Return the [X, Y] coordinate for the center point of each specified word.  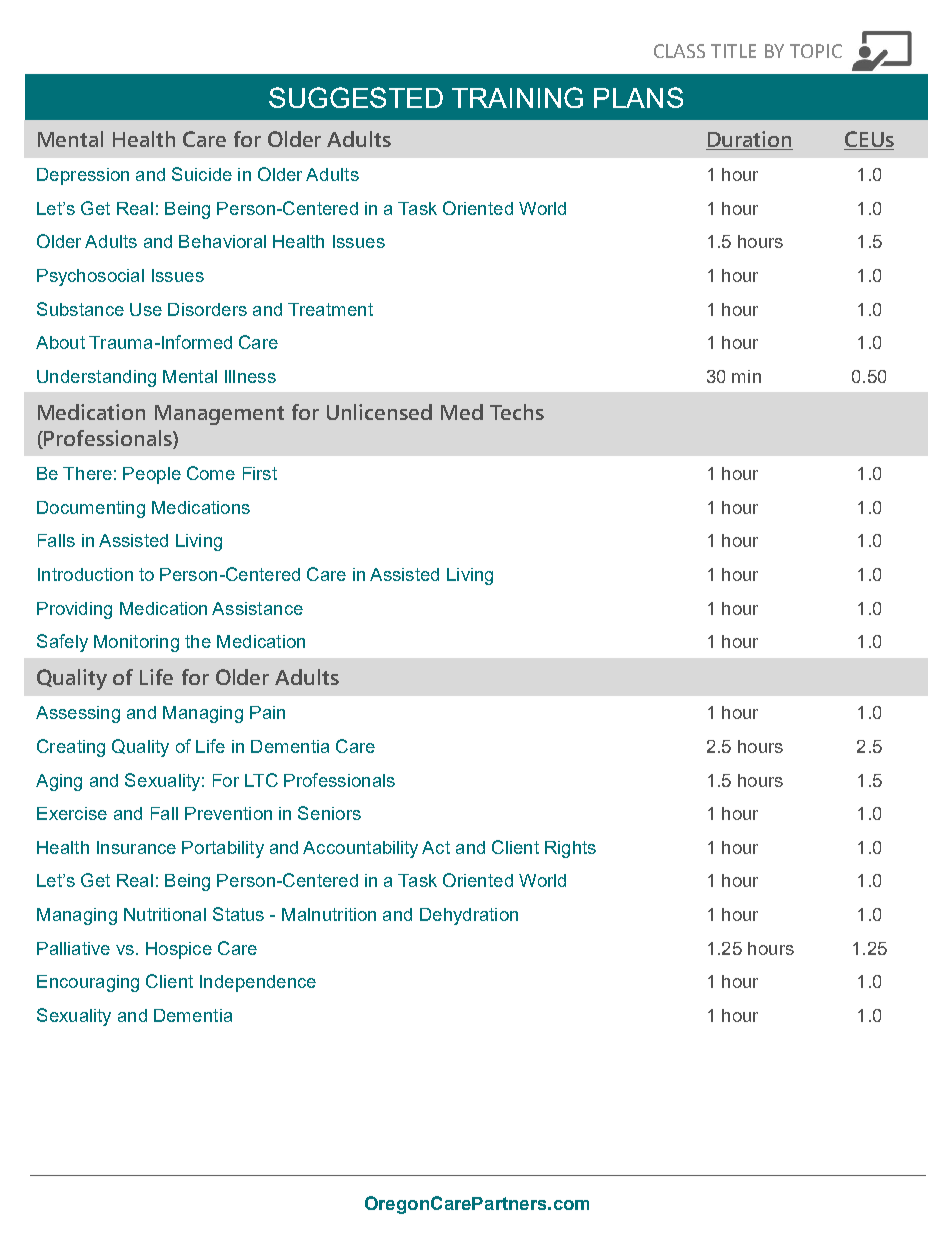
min [746, 376]
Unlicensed [379, 412]
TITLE [733, 51]
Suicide [202, 174]
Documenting [91, 509]
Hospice [179, 950]
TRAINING [517, 97]
